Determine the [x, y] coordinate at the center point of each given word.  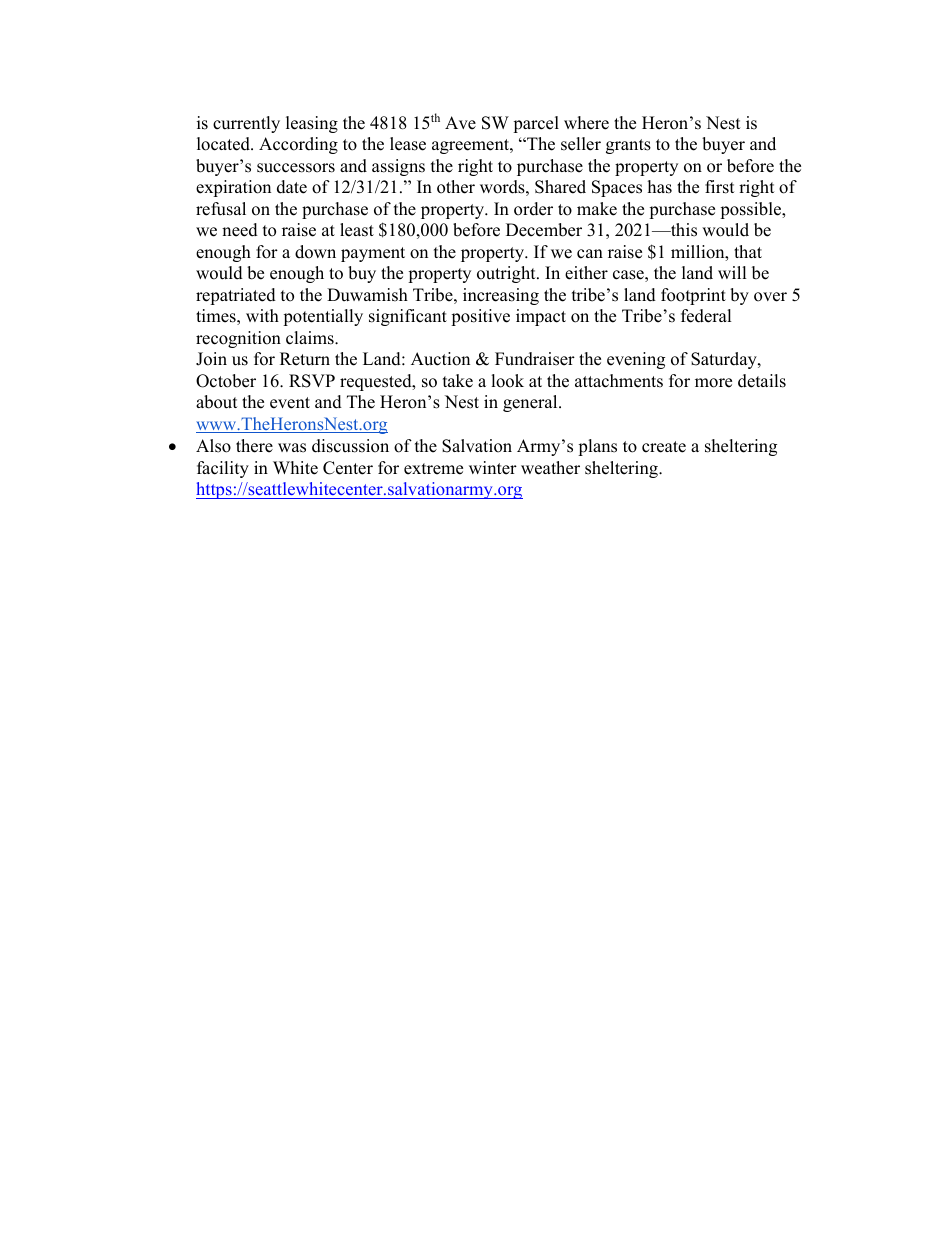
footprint [693, 296]
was [292, 448]
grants [628, 146]
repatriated [236, 296]
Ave [460, 123]
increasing [501, 296]
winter [493, 468]
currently [246, 124]
